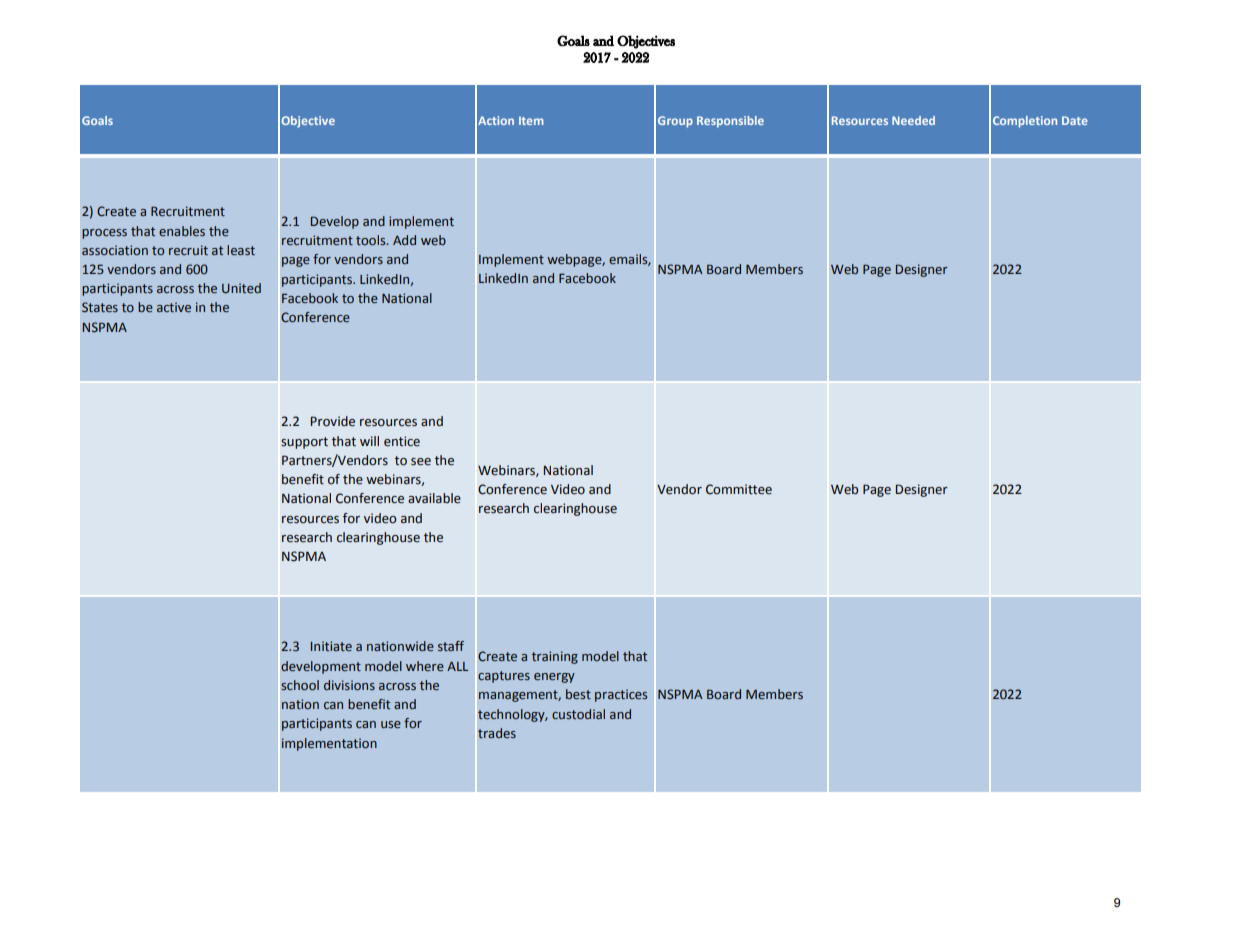 This screenshot has height=952, width=1233. Describe the element at coordinates (531, 120) in the screenshot. I see `Item` at that location.
